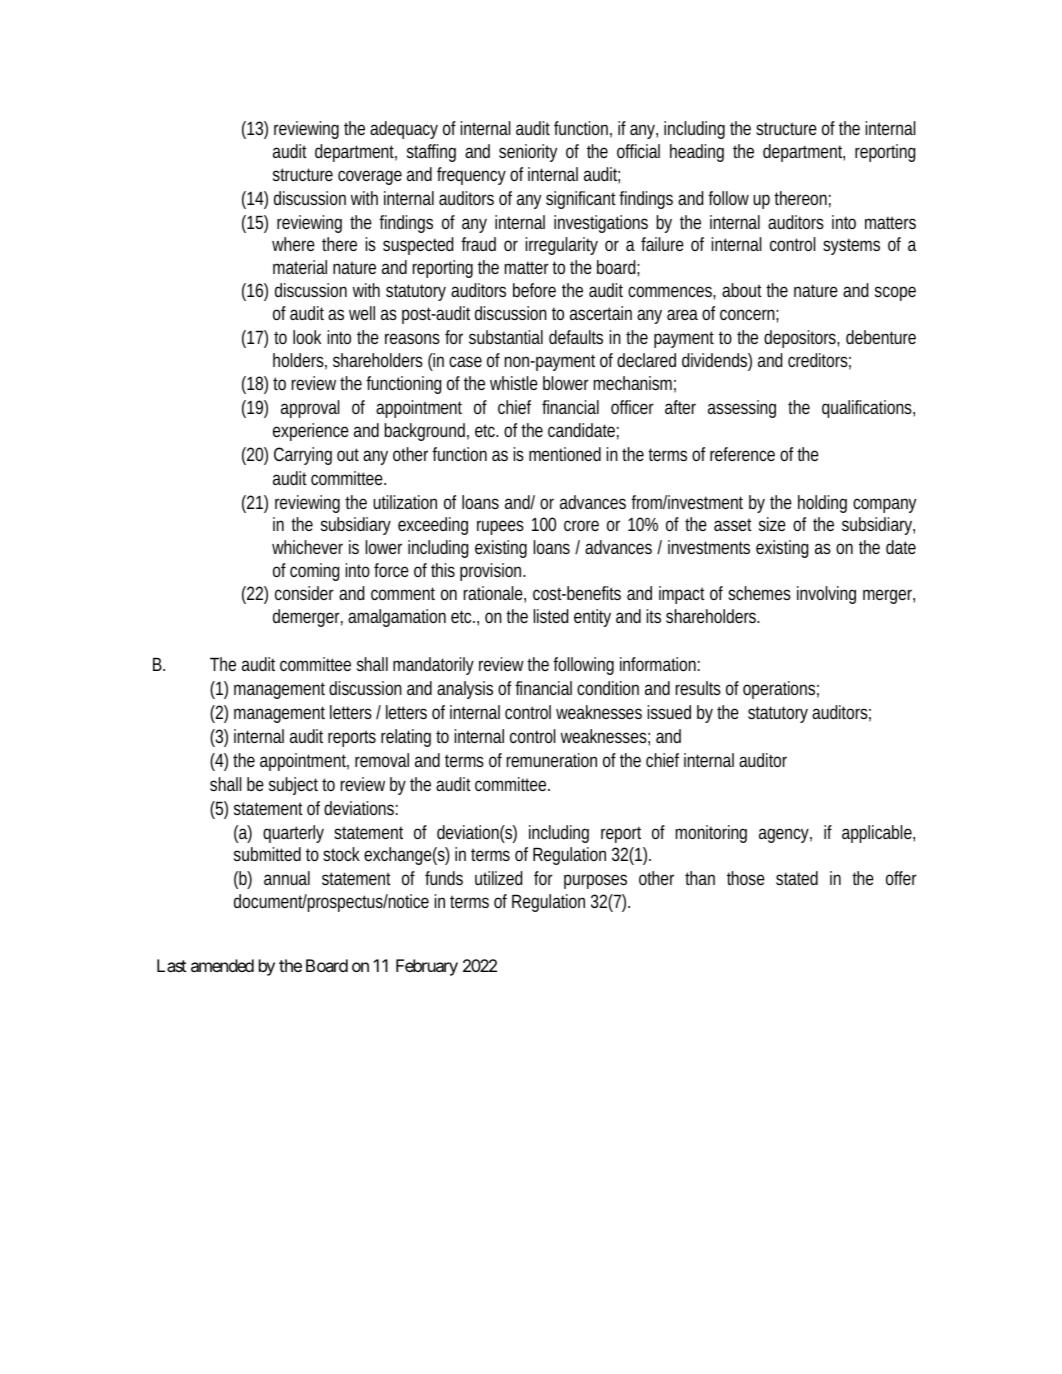  I want to click on rupees, so click(500, 527).
